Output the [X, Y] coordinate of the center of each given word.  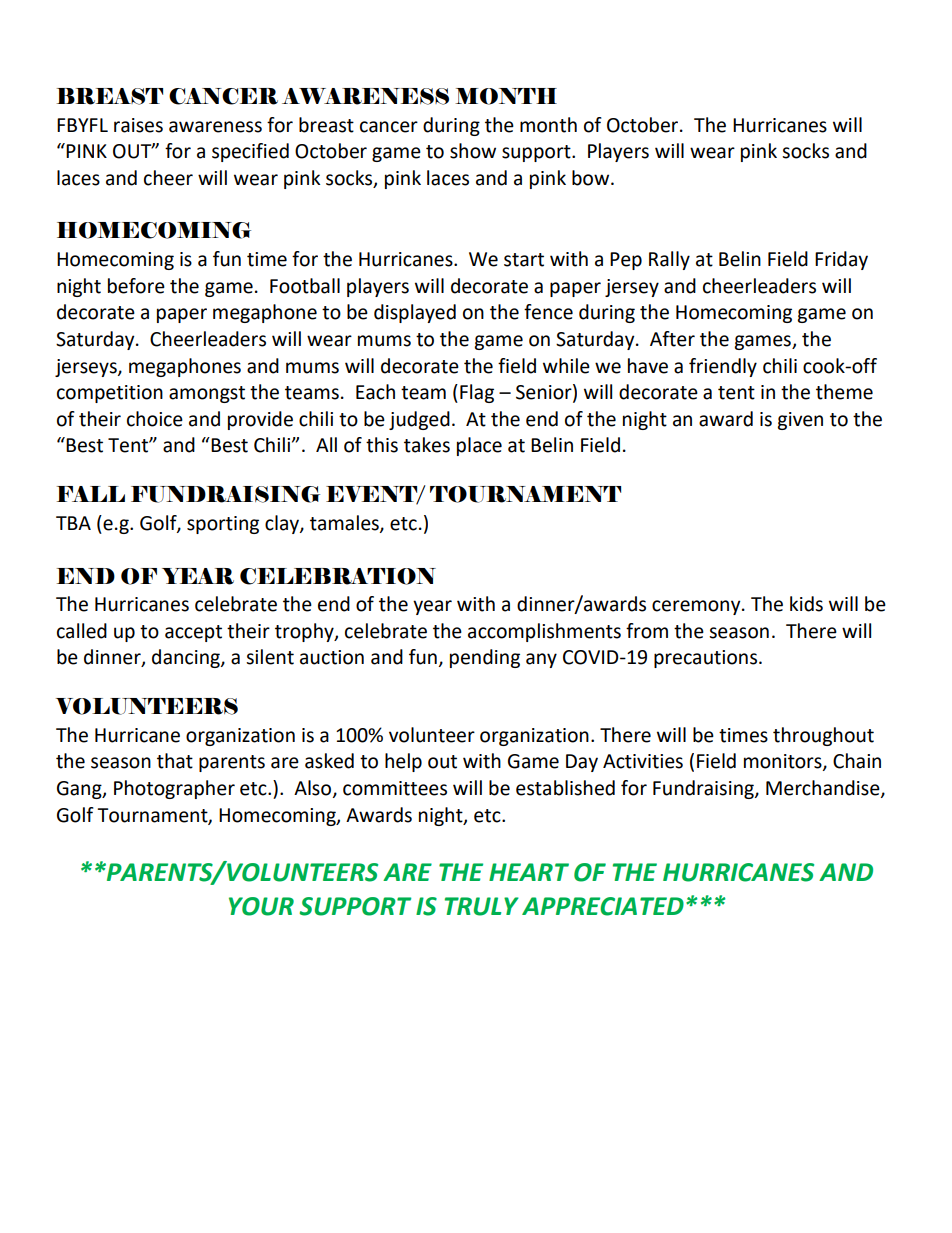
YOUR [261, 906]
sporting [223, 525]
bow [592, 178]
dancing [187, 658]
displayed [415, 313]
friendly [723, 367]
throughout [823, 736]
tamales [345, 524]
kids [806, 604]
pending [485, 658]
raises [138, 125]
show [473, 151]
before [136, 286]
